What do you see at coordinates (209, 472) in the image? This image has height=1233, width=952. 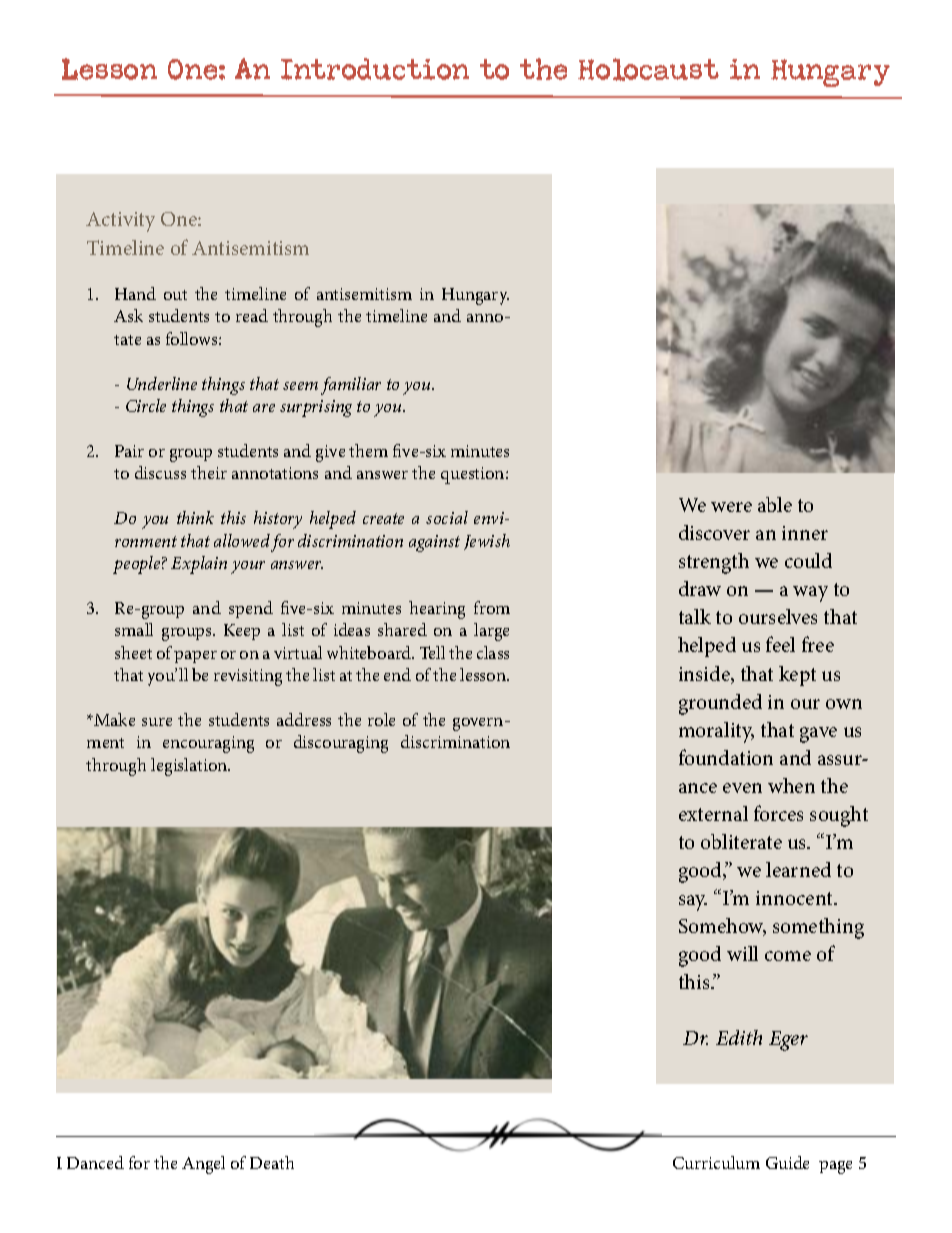 I see `their` at bounding box center [209, 472].
